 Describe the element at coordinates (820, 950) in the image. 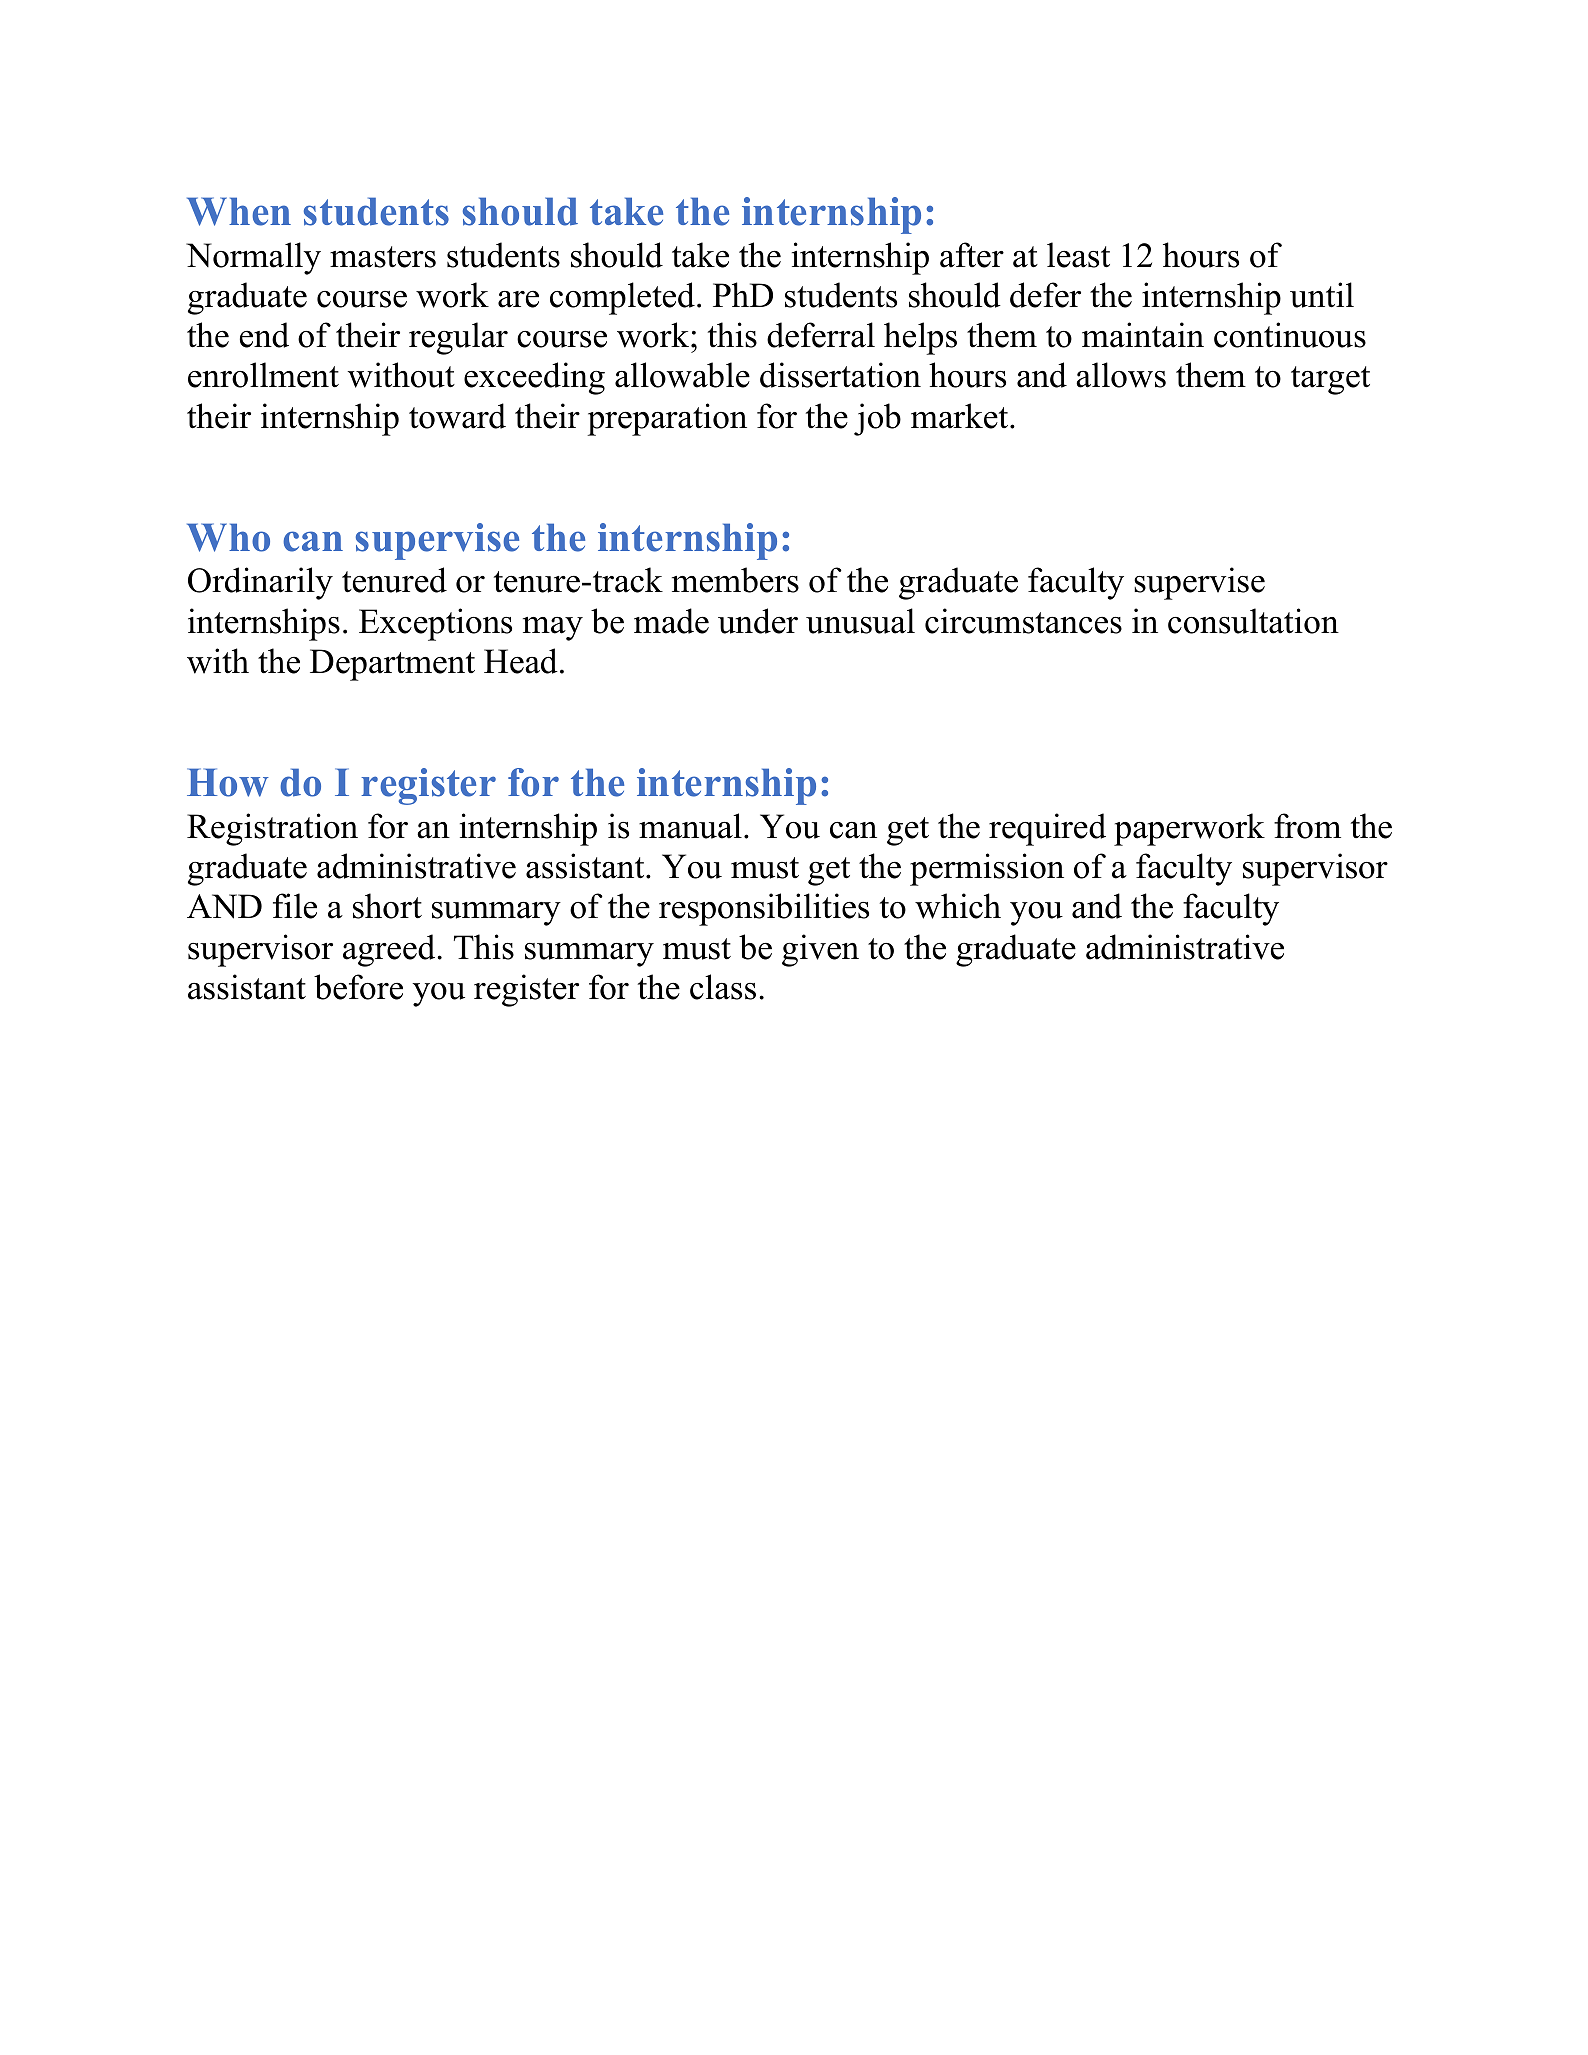

I see `given` at that location.
